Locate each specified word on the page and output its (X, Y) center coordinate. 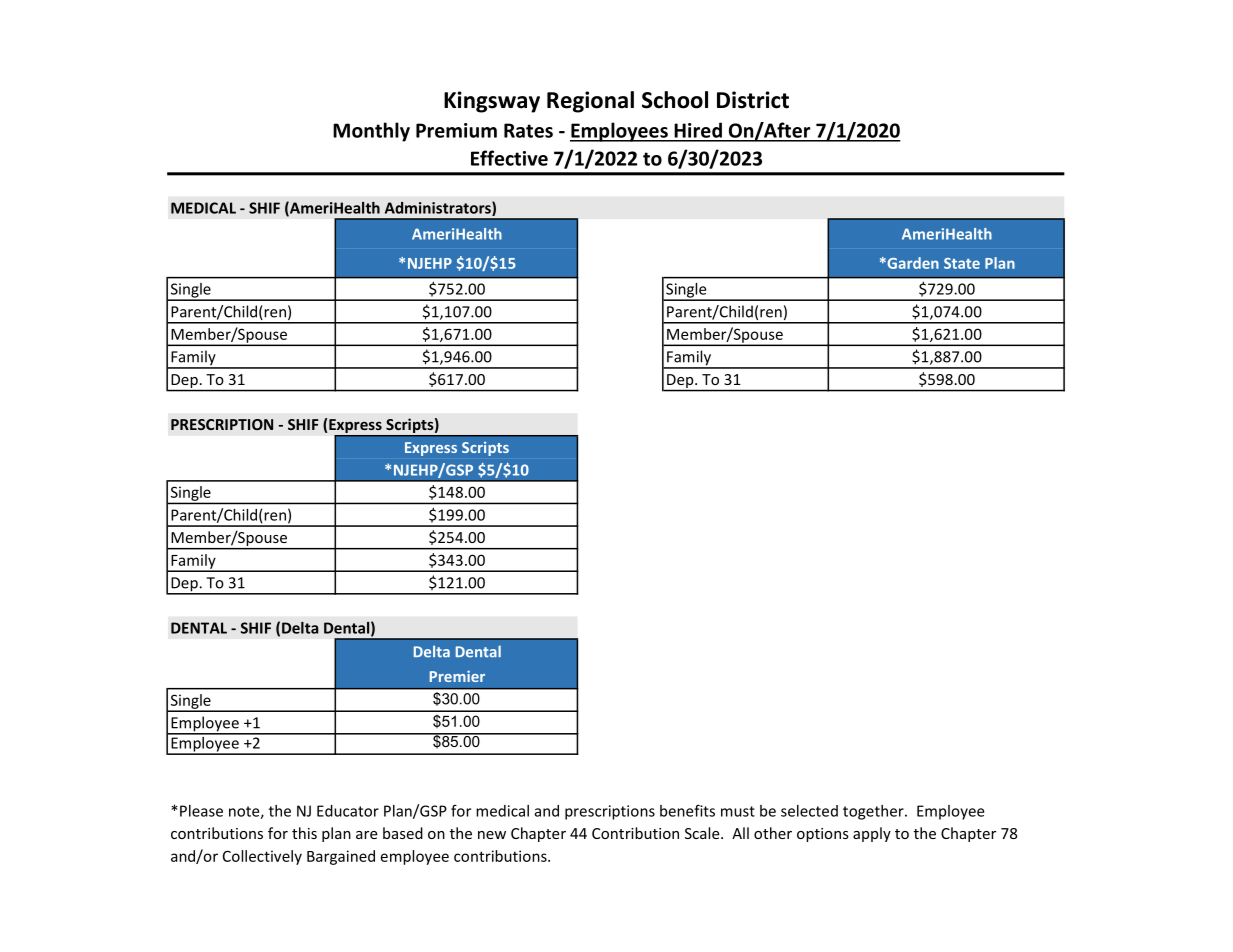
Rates (528, 130)
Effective (509, 158)
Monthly (371, 132)
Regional (590, 102)
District (753, 100)
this (304, 833)
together (874, 812)
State (962, 263)
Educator (348, 811)
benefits (687, 810)
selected (809, 811)
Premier (457, 676)
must (738, 811)
